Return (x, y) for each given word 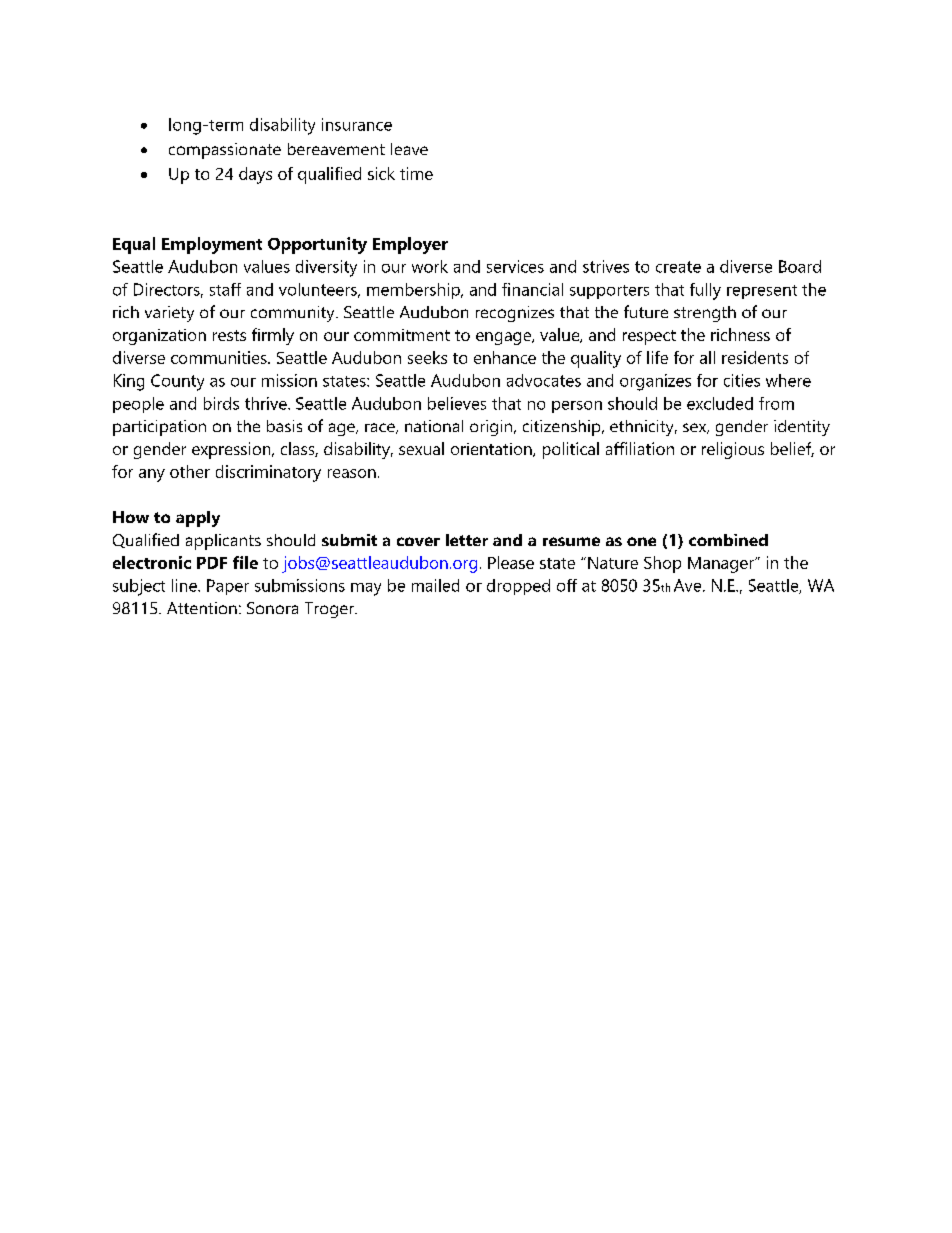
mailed (435, 585)
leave (409, 149)
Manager (722, 565)
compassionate (225, 151)
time (416, 173)
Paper (228, 587)
